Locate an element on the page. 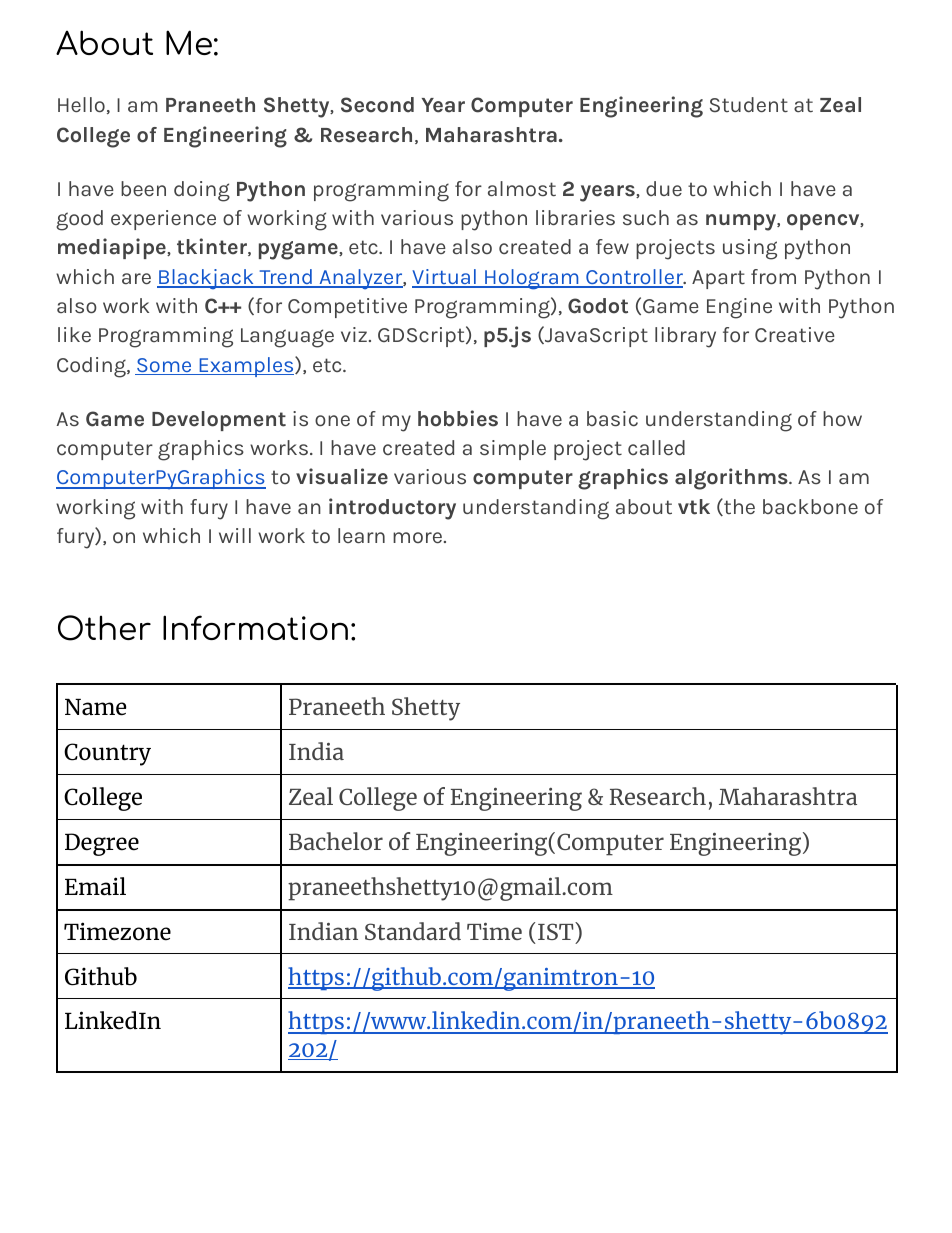 This document has height=1233, width=952. Student is located at coordinates (749, 104).
